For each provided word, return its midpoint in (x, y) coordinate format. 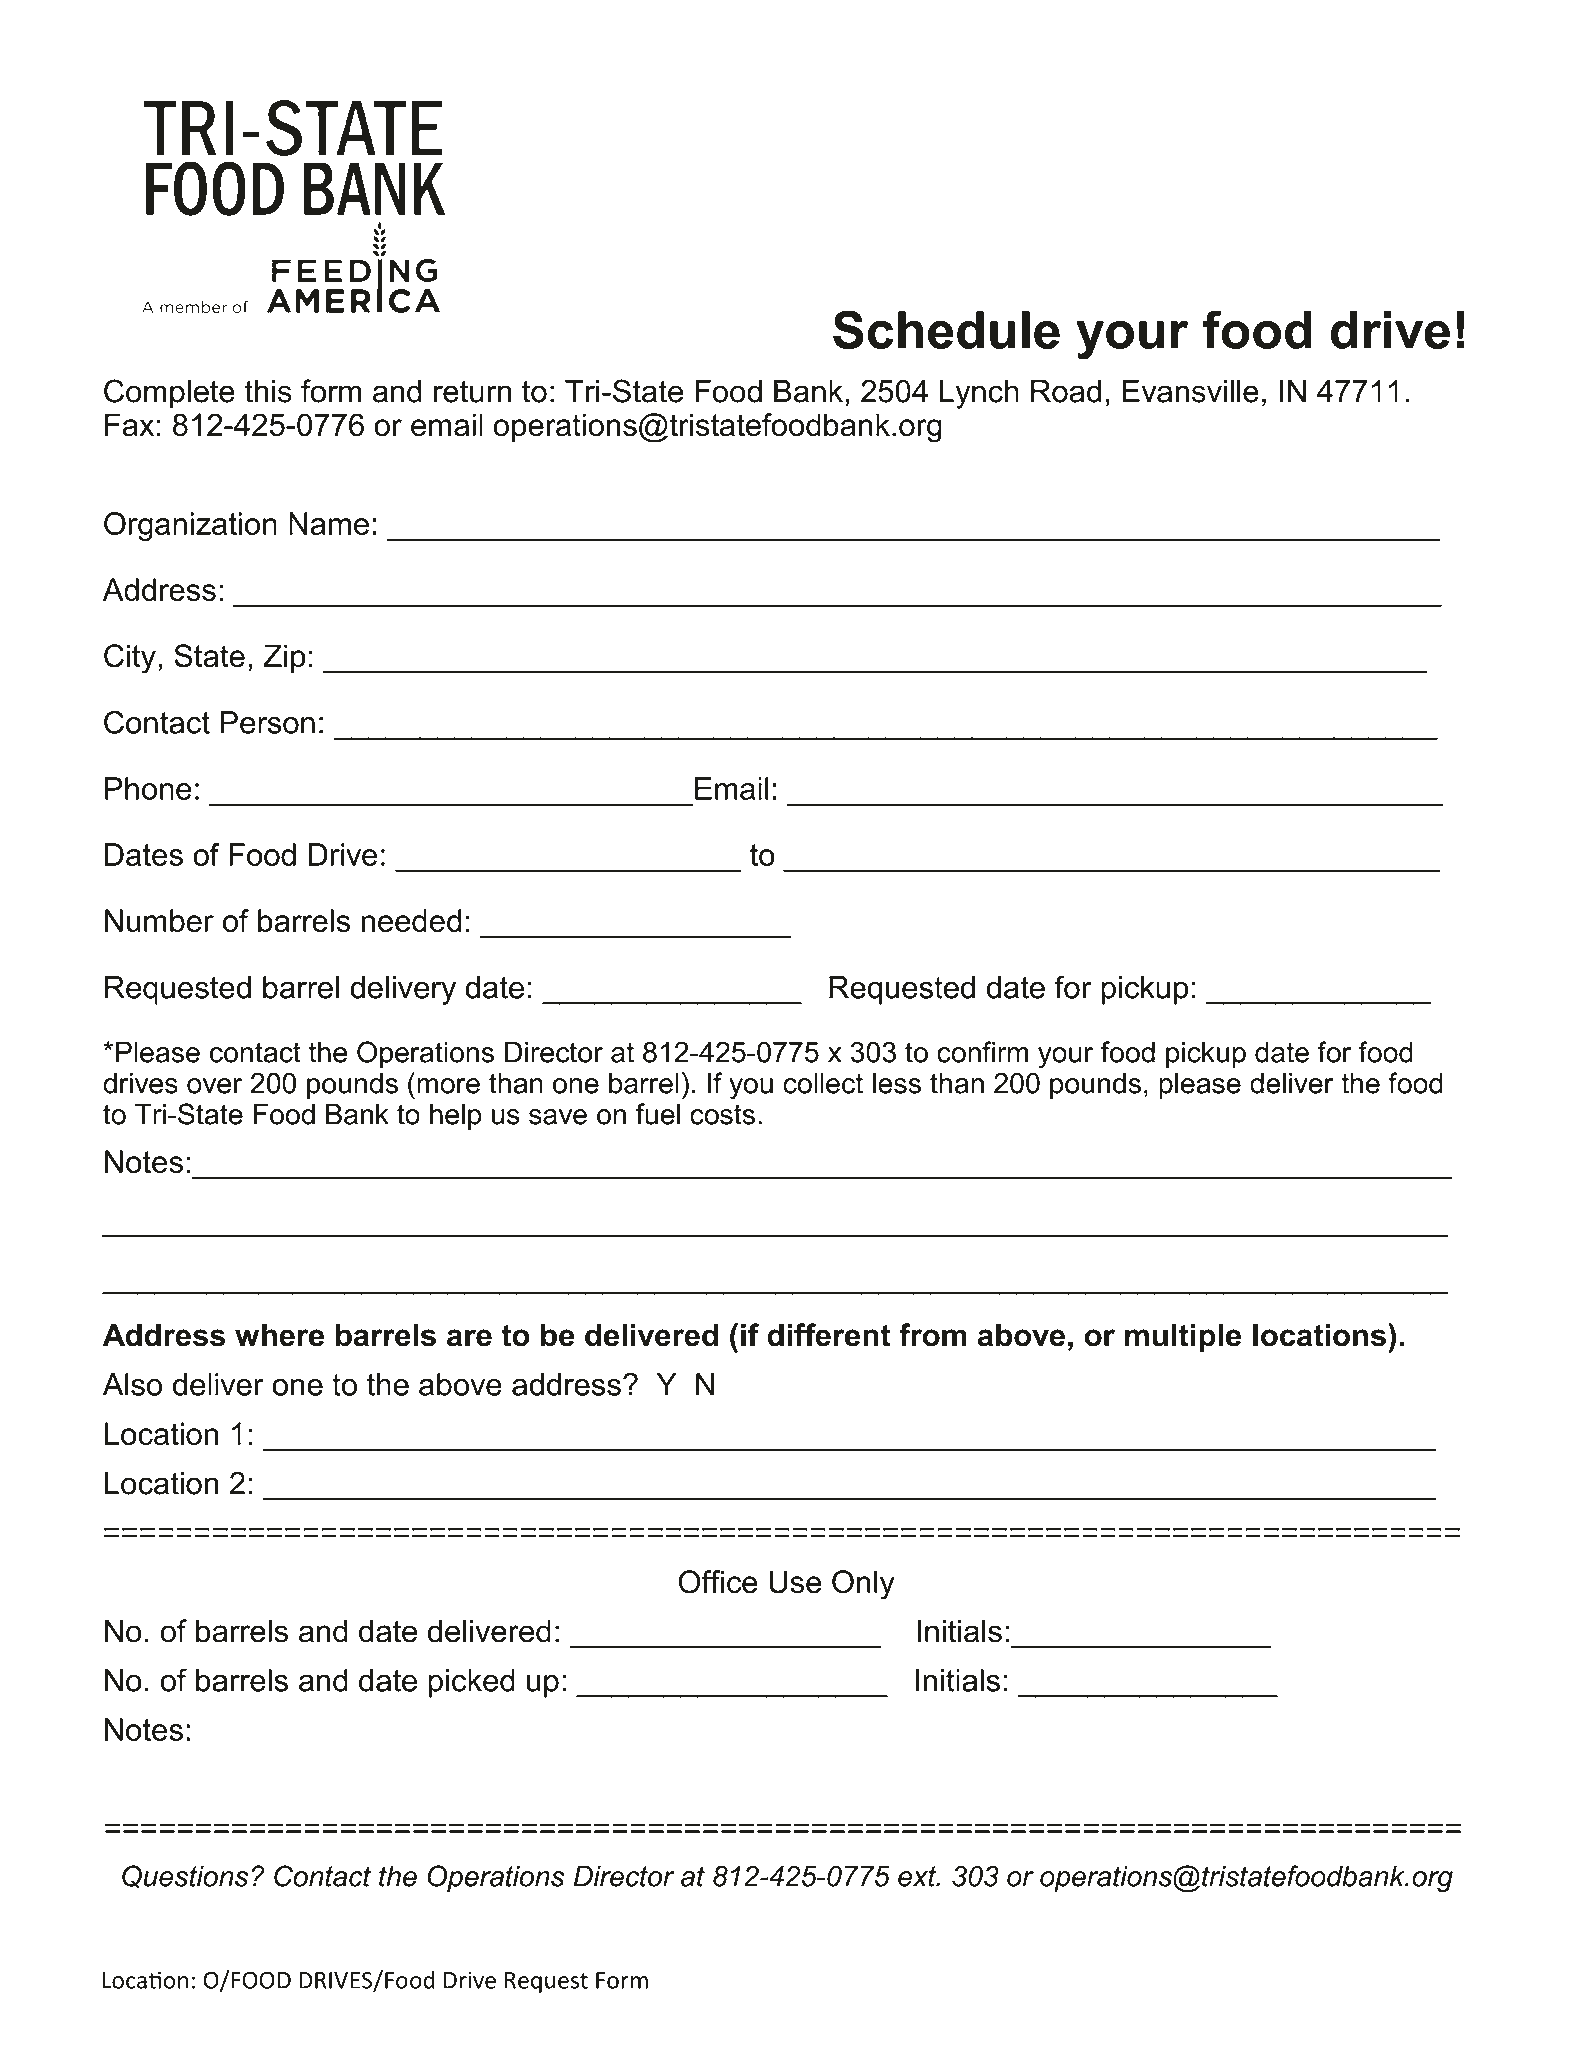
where (279, 1335)
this (268, 391)
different (829, 1335)
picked (471, 1683)
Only (863, 1585)
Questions (185, 1877)
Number (159, 920)
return (473, 391)
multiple (1183, 1337)
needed (412, 920)
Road (1066, 391)
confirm (982, 1052)
